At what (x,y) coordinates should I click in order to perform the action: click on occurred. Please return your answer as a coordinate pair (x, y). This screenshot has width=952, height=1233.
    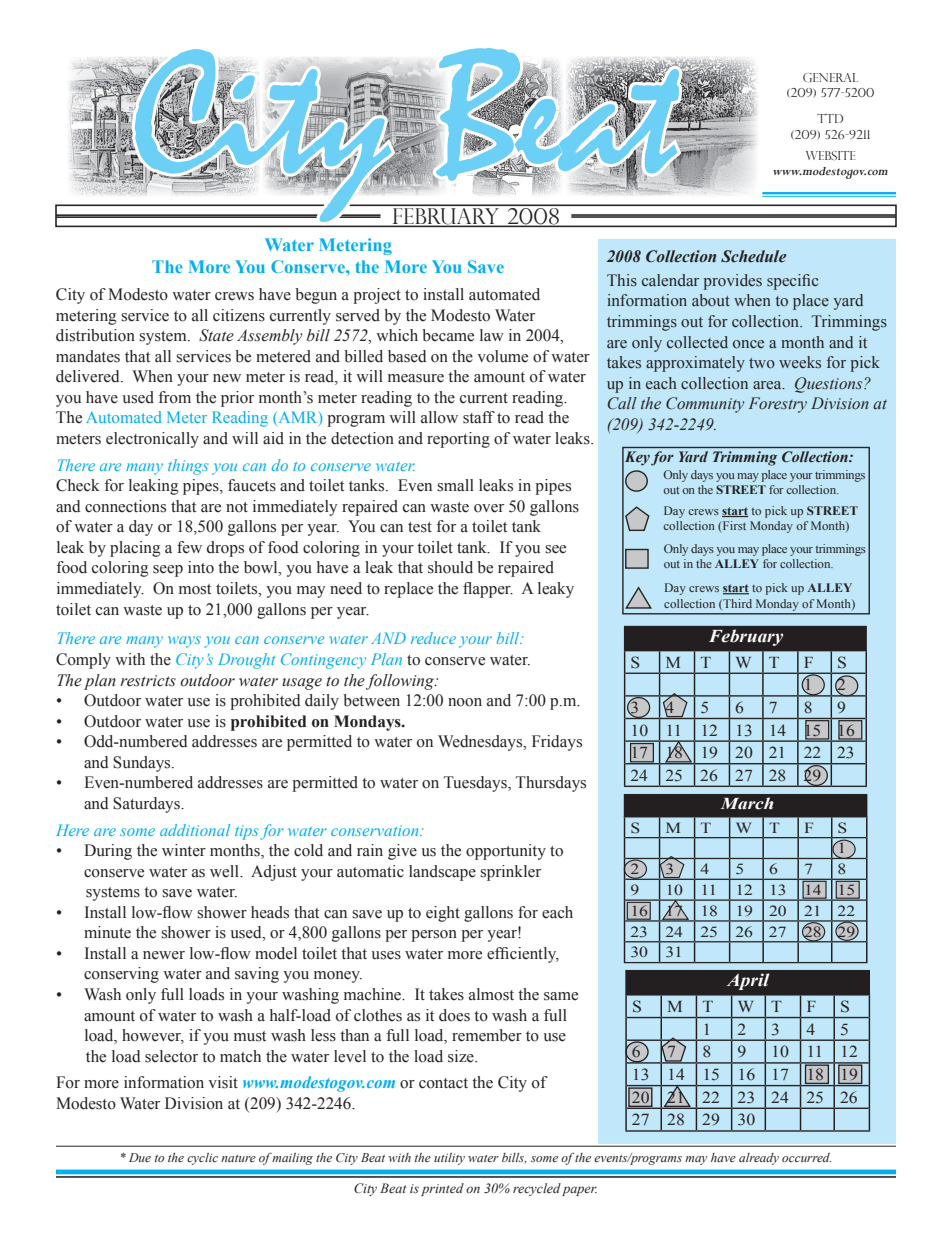
    Looking at the image, I should click on (806, 1157).
